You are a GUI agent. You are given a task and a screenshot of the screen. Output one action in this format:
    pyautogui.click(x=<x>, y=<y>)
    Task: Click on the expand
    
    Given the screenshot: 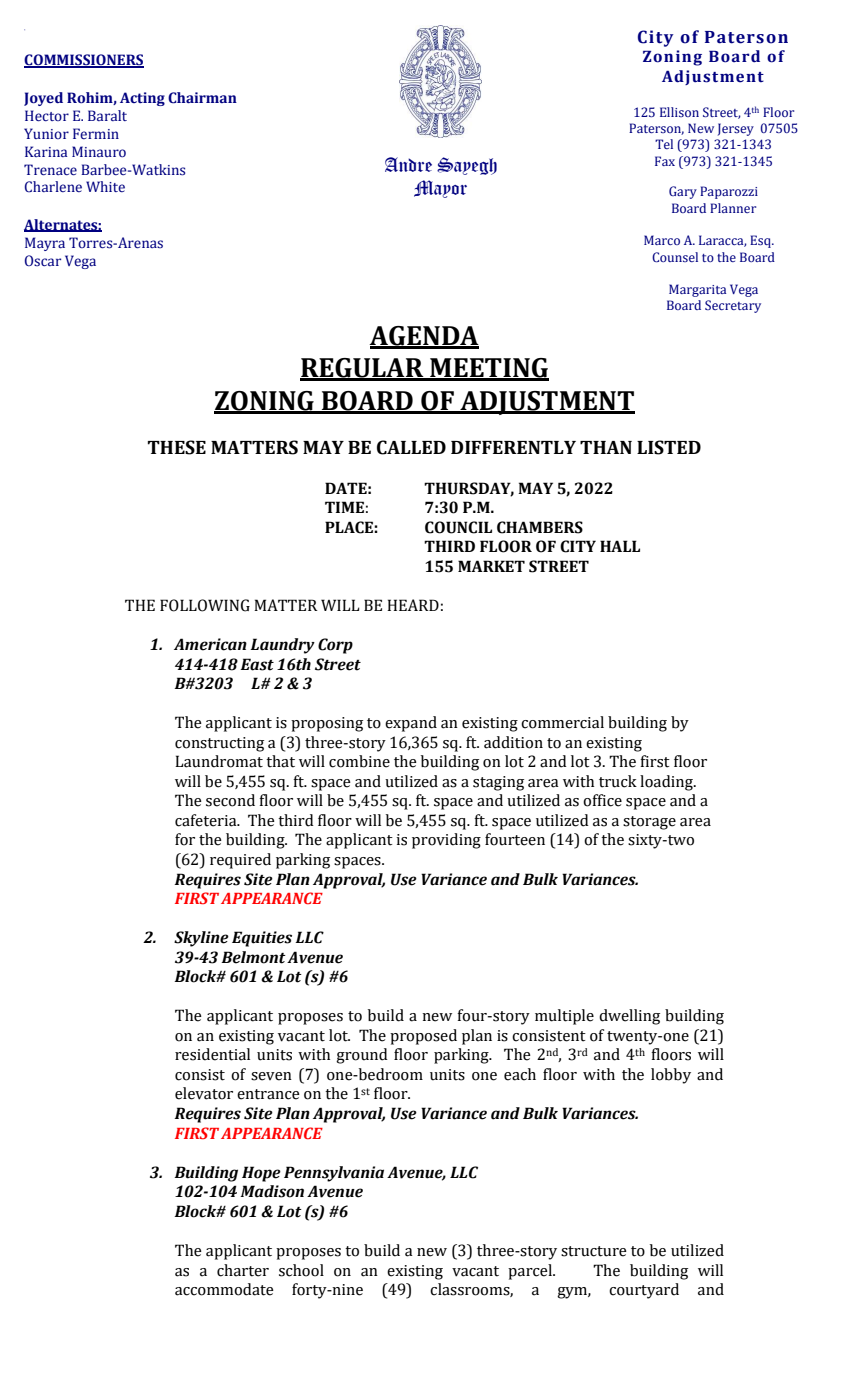 What is the action you would take?
    pyautogui.click(x=411, y=724)
